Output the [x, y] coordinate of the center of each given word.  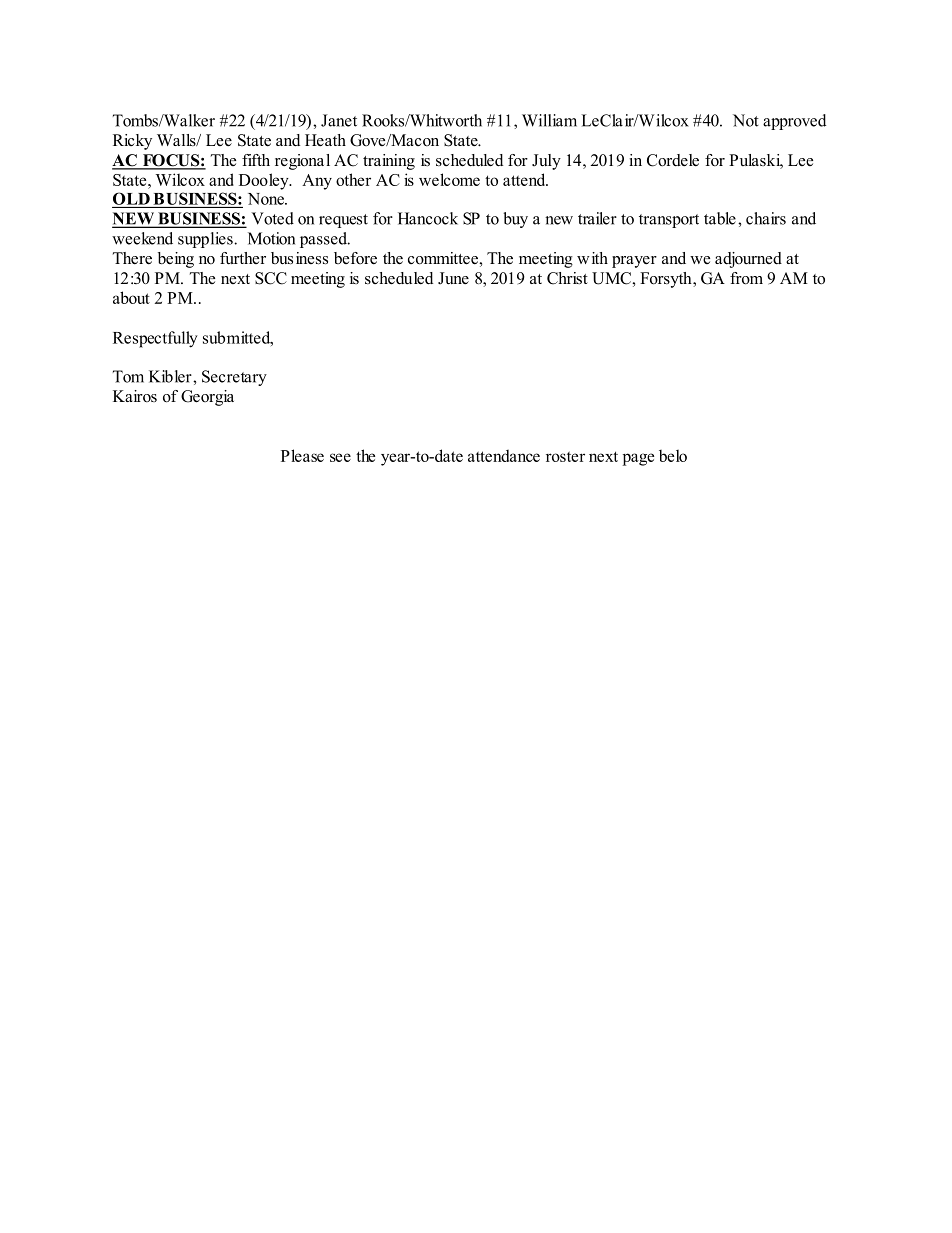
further [243, 258]
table [720, 218]
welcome [449, 179]
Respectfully [155, 339]
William [549, 120]
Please [302, 455]
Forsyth [667, 280]
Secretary [234, 378]
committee [444, 258]
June [453, 278]
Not [746, 120]
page [638, 459]
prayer [634, 262]
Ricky [132, 142]
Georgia [207, 398]
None [267, 199]
